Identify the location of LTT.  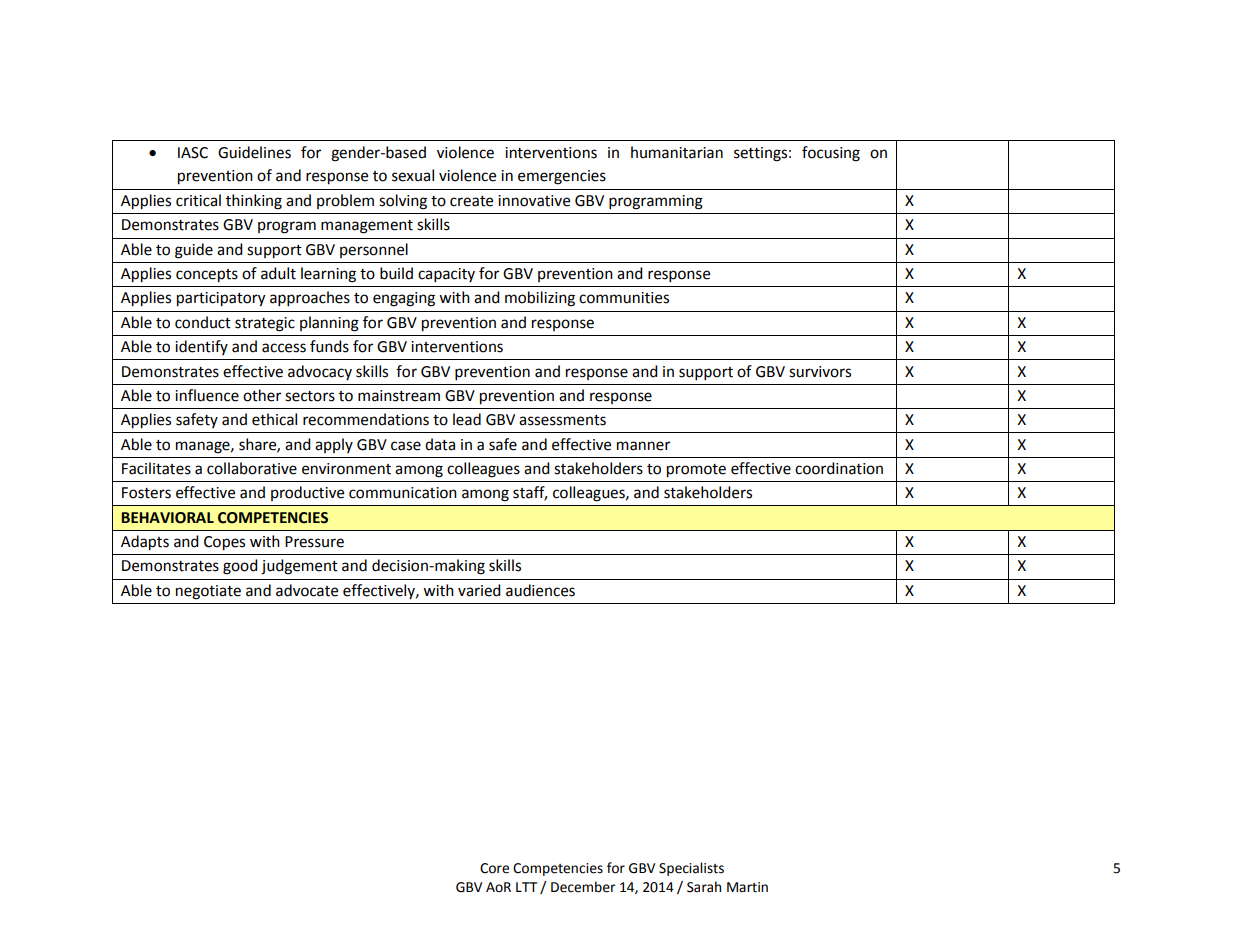
(526, 887).
